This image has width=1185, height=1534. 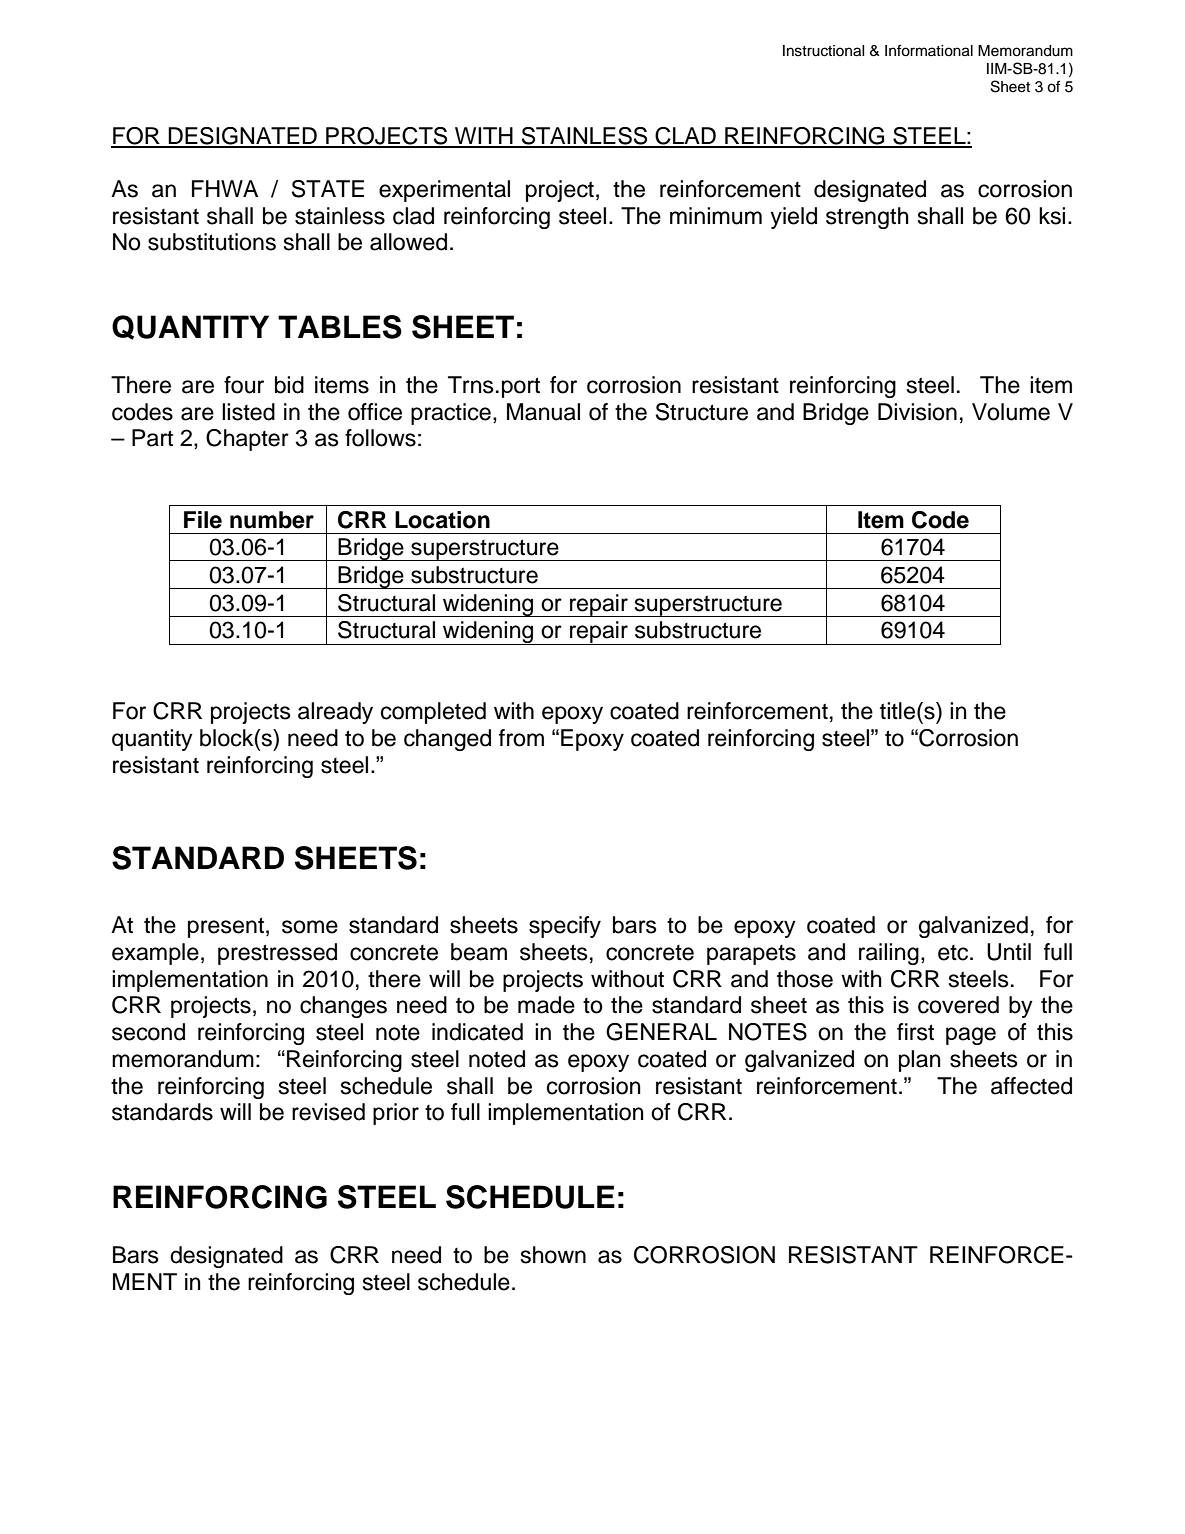 I want to click on already, so click(x=335, y=713).
